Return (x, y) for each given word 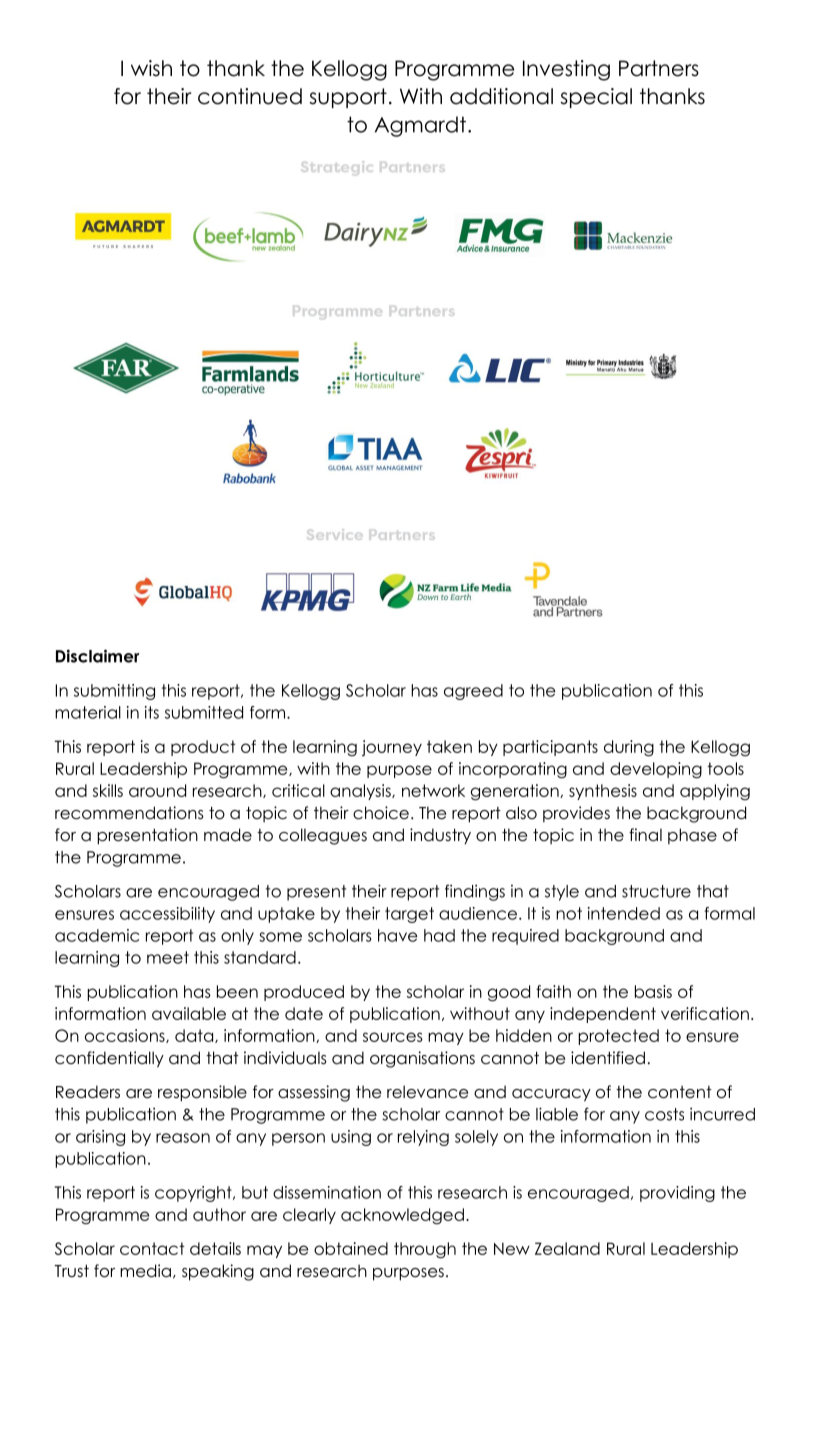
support (348, 98)
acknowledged (402, 1216)
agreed (473, 692)
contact (152, 1248)
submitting (114, 692)
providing (677, 1194)
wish (151, 68)
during (629, 748)
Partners (659, 68)
